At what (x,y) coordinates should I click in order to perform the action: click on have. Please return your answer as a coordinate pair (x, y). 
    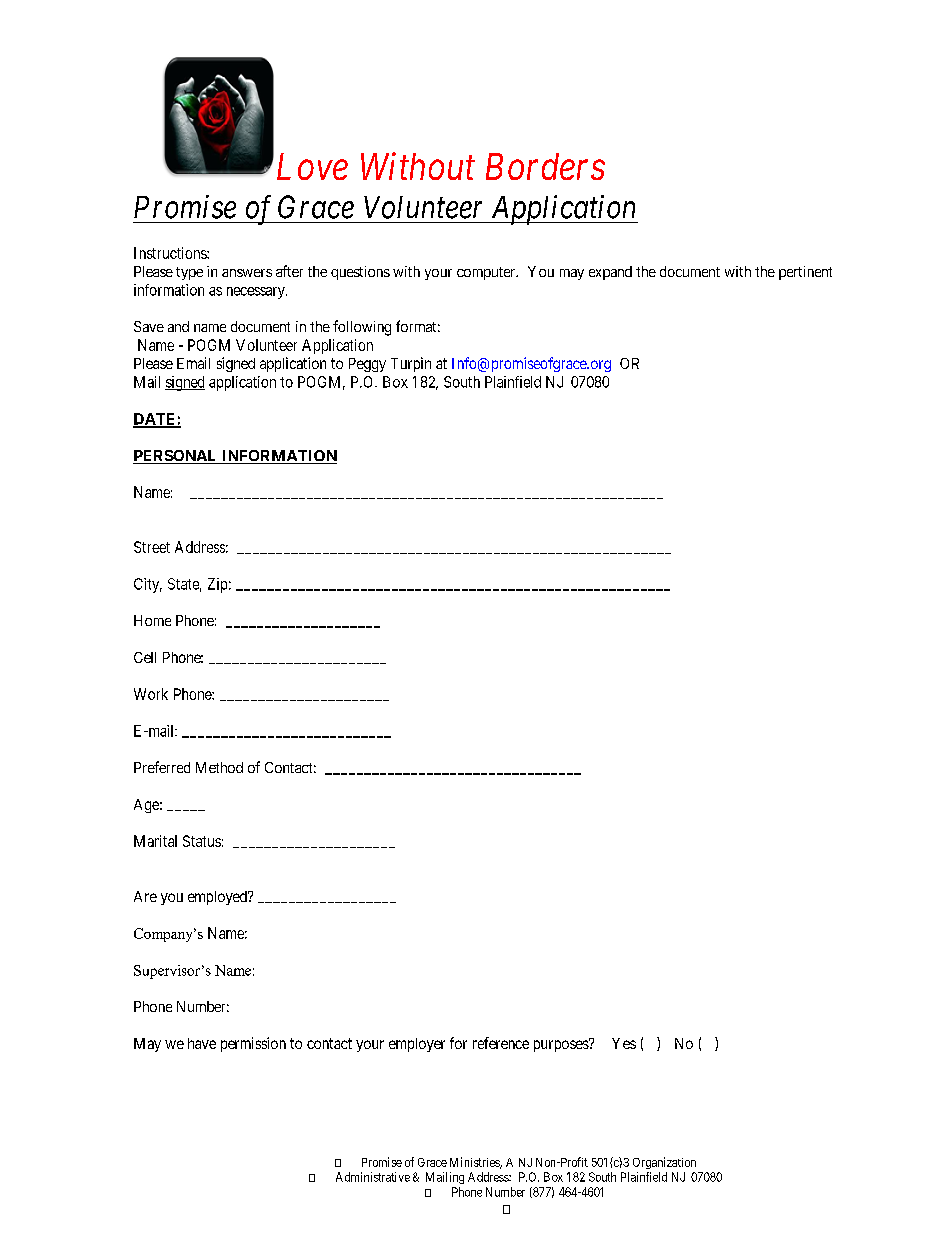
    Looking at the image, I should click on (202, 1043).
